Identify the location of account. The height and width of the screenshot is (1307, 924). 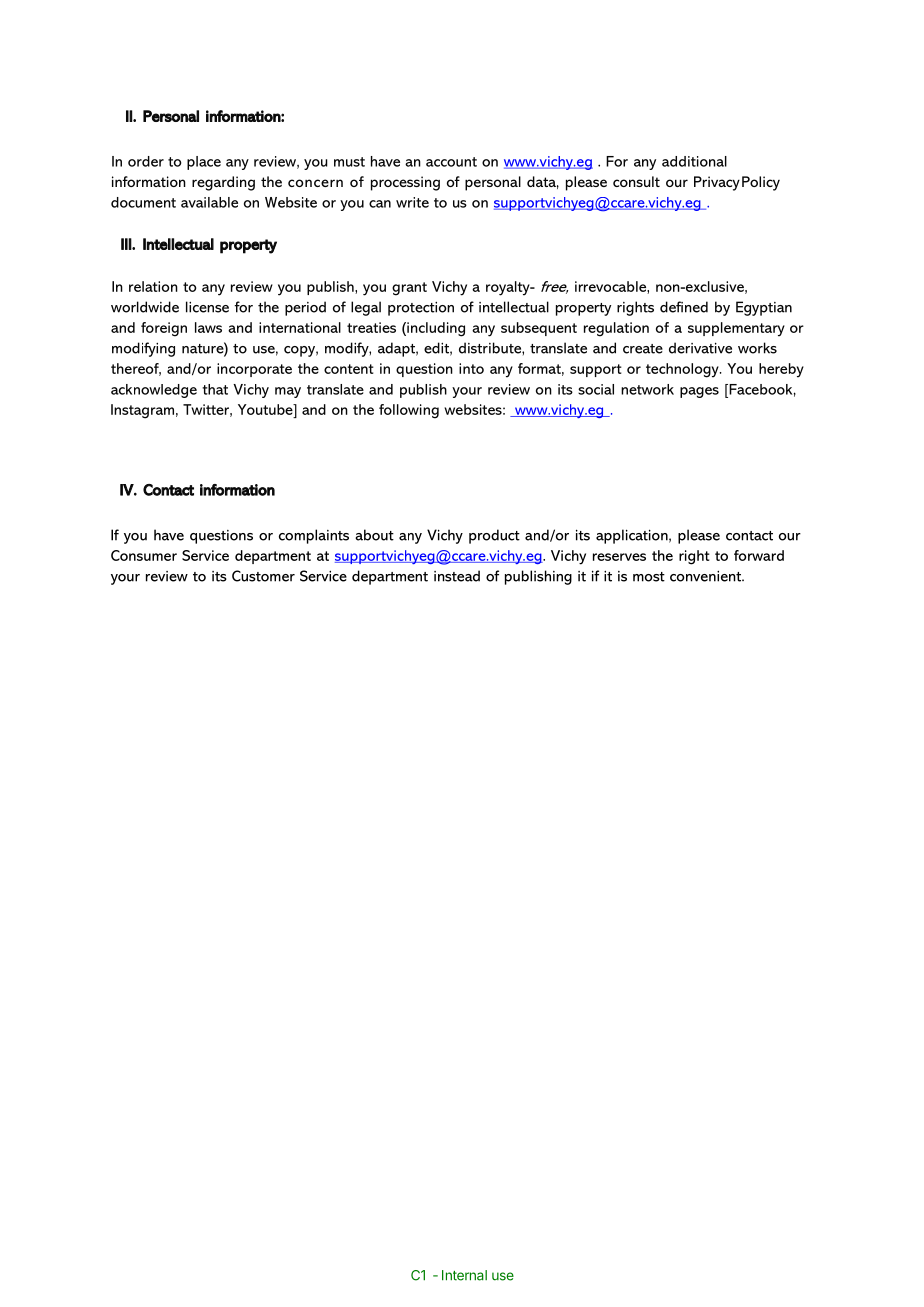
(451, 162).
